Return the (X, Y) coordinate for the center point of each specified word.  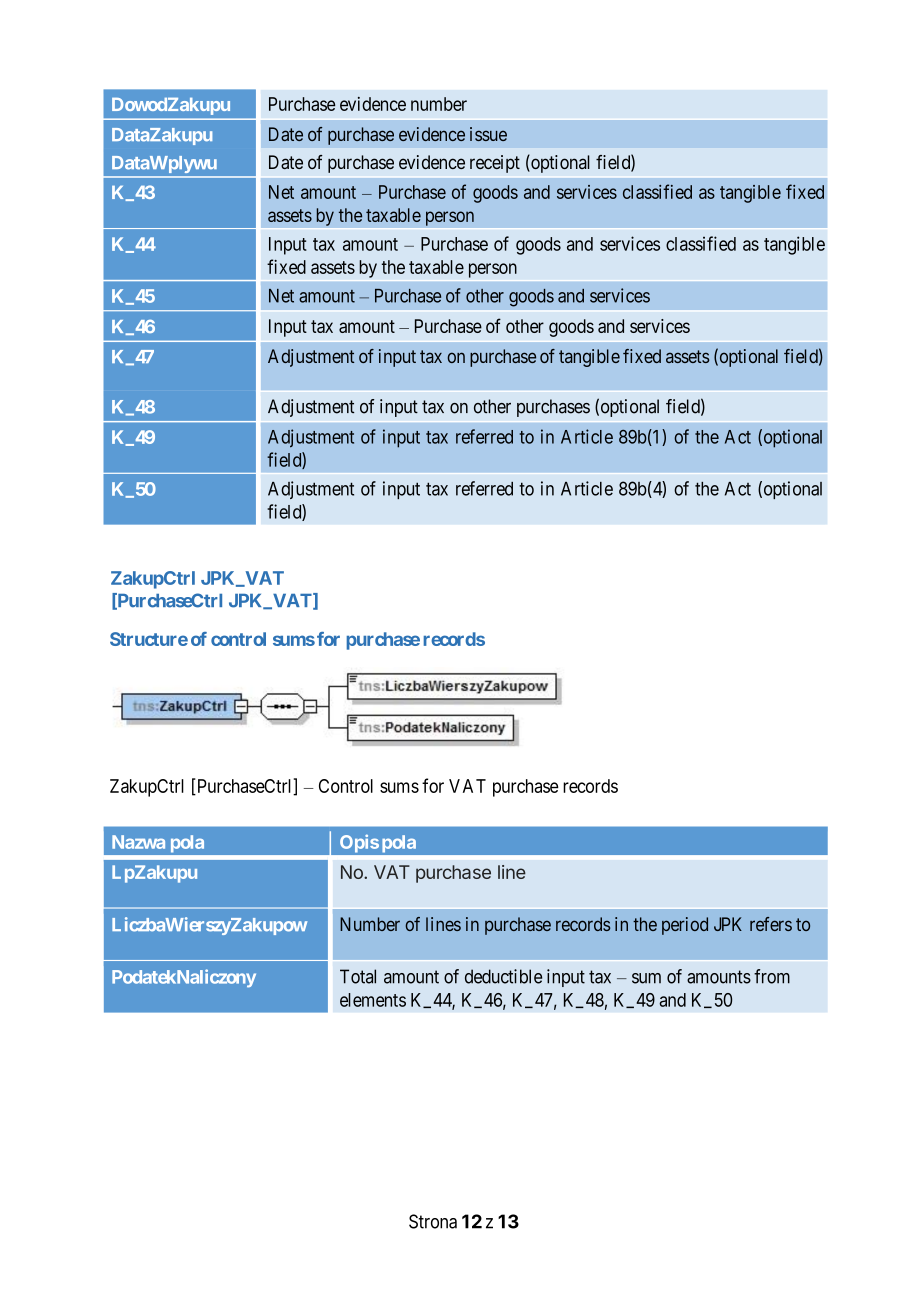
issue (488, 134)
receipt (495, 164)
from (772, 976)
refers (771, 924)
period (685, 926)
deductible (503, 976)
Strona (433, 1221)
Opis (360, 843)
